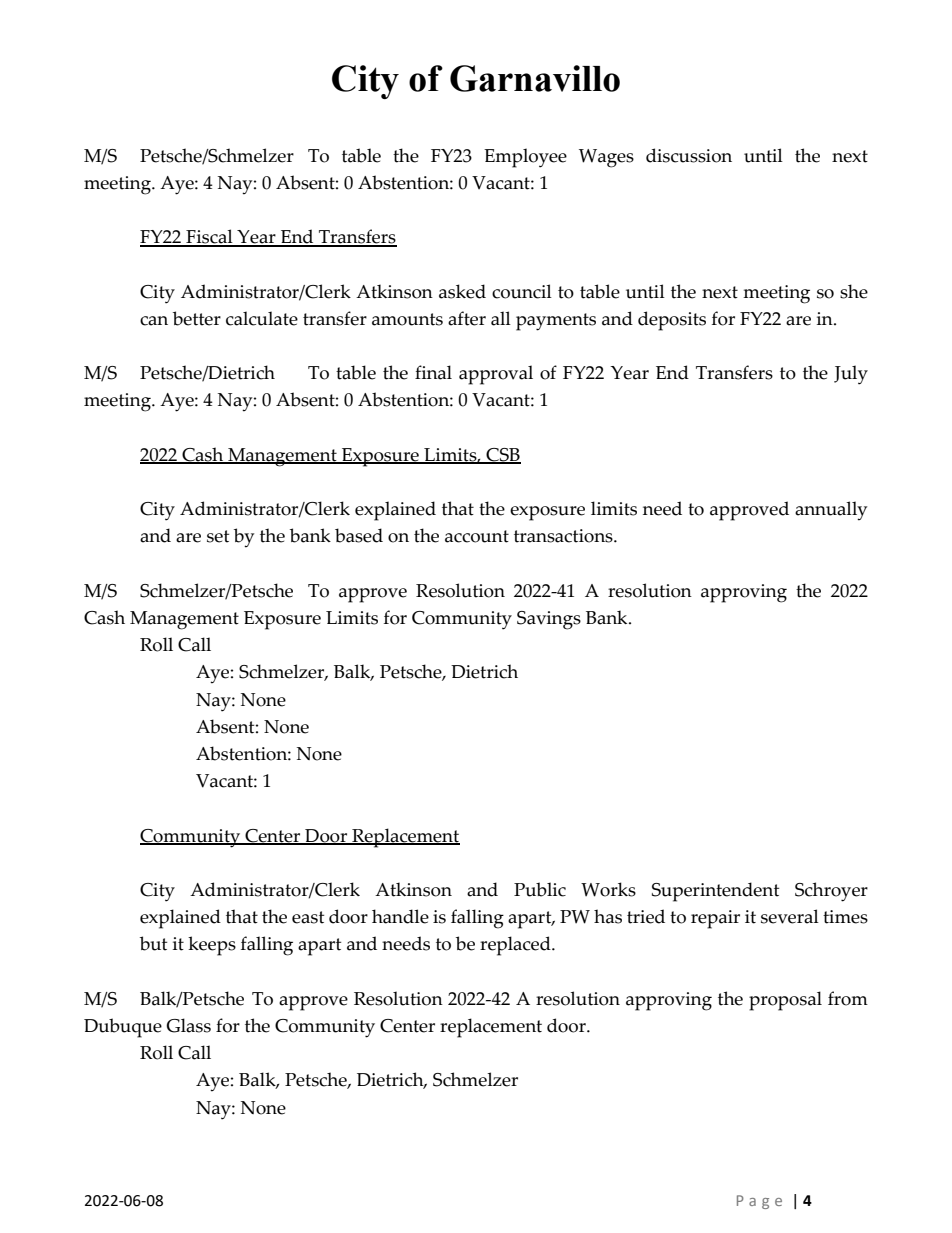 The image size is (952, 1233). I want to click on July, so click(851, 375).
